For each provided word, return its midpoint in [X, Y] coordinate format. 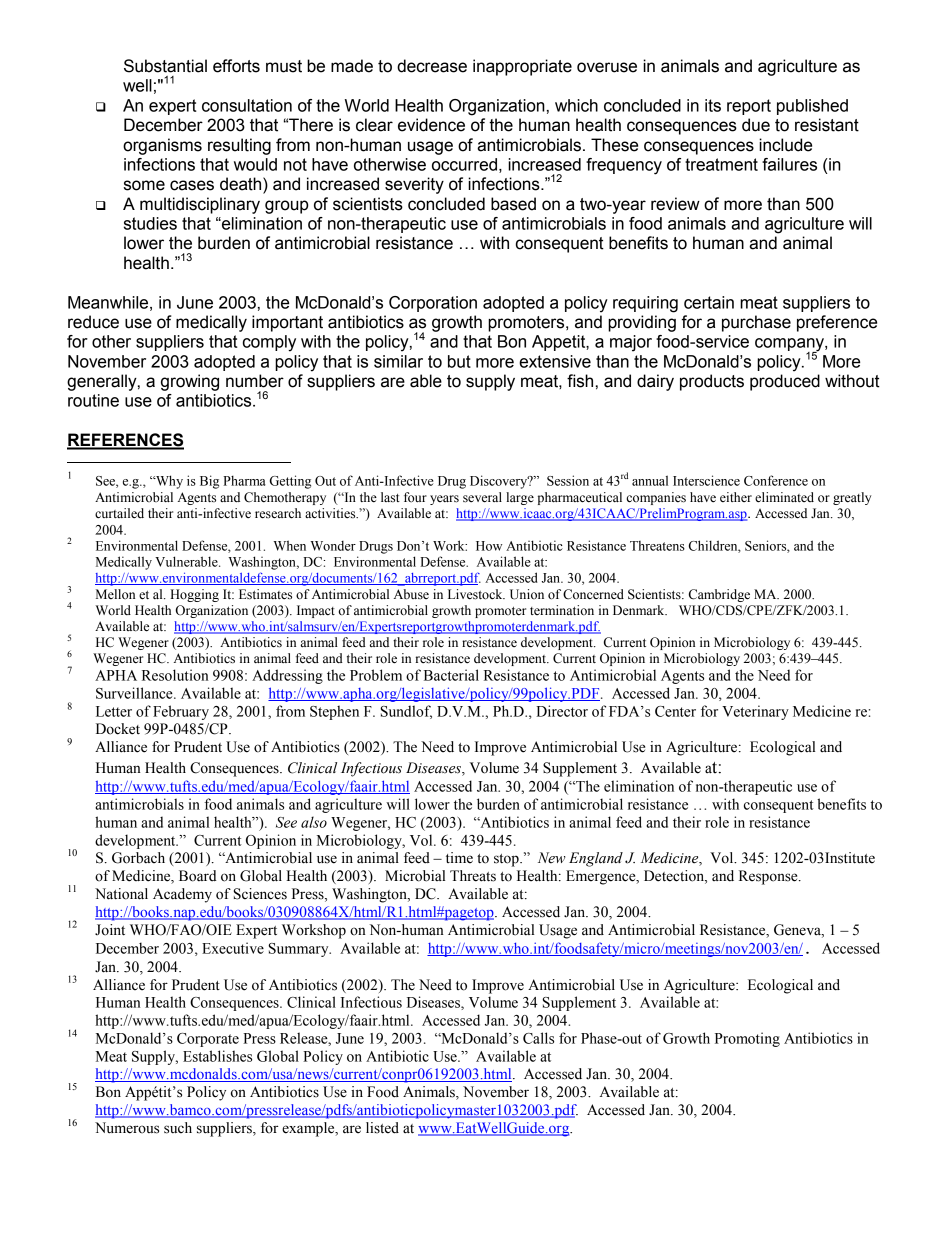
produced [785, 382]
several [482, 497]
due [756, 125]
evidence [431, 125]
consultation [247, 105]
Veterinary [755, 712]
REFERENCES [125, 441]
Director [562, 711]
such [178, 1128]
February [181, 712]
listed [382, 1128]
